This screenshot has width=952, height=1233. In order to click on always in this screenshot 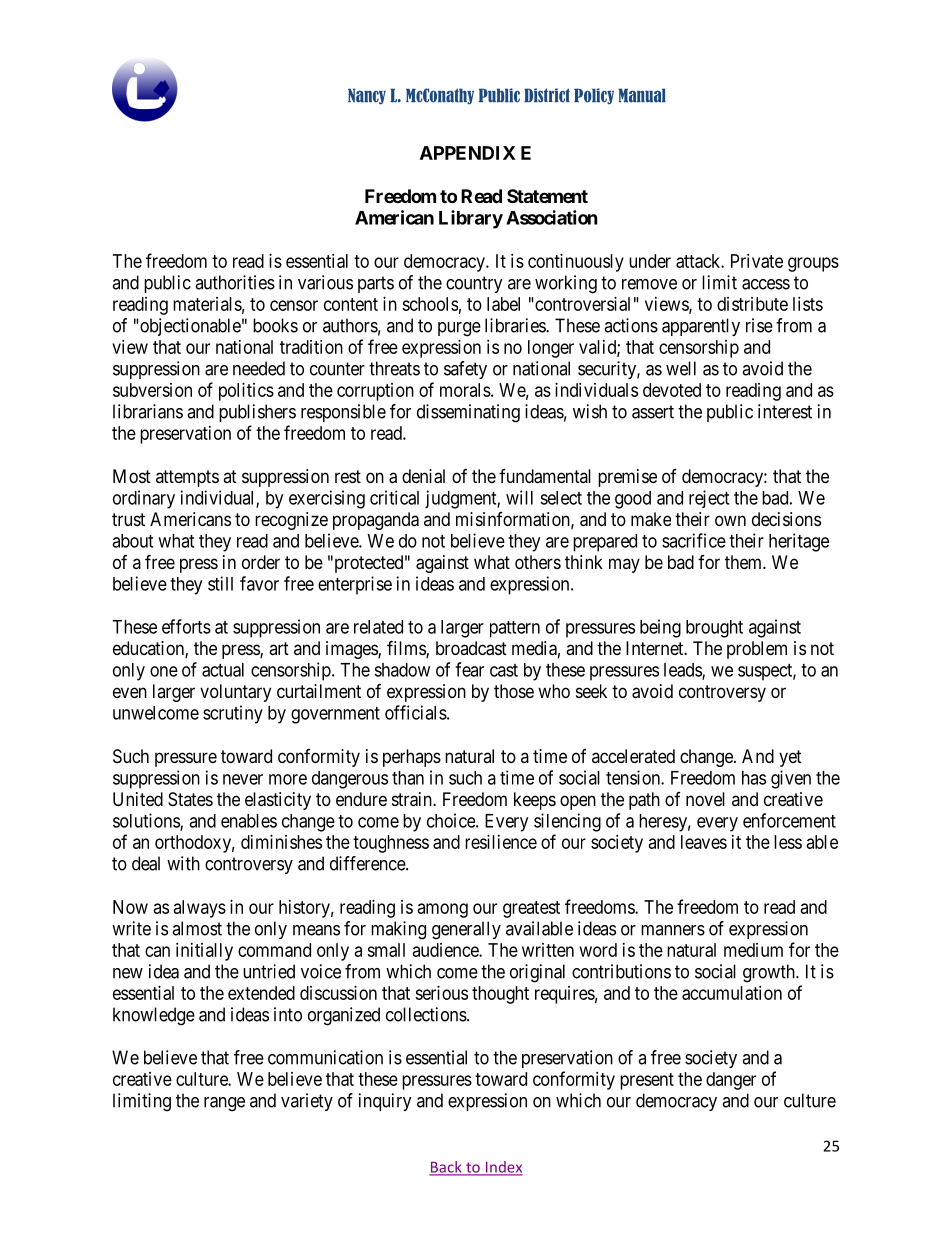, I will do `click(200, 909)`.
